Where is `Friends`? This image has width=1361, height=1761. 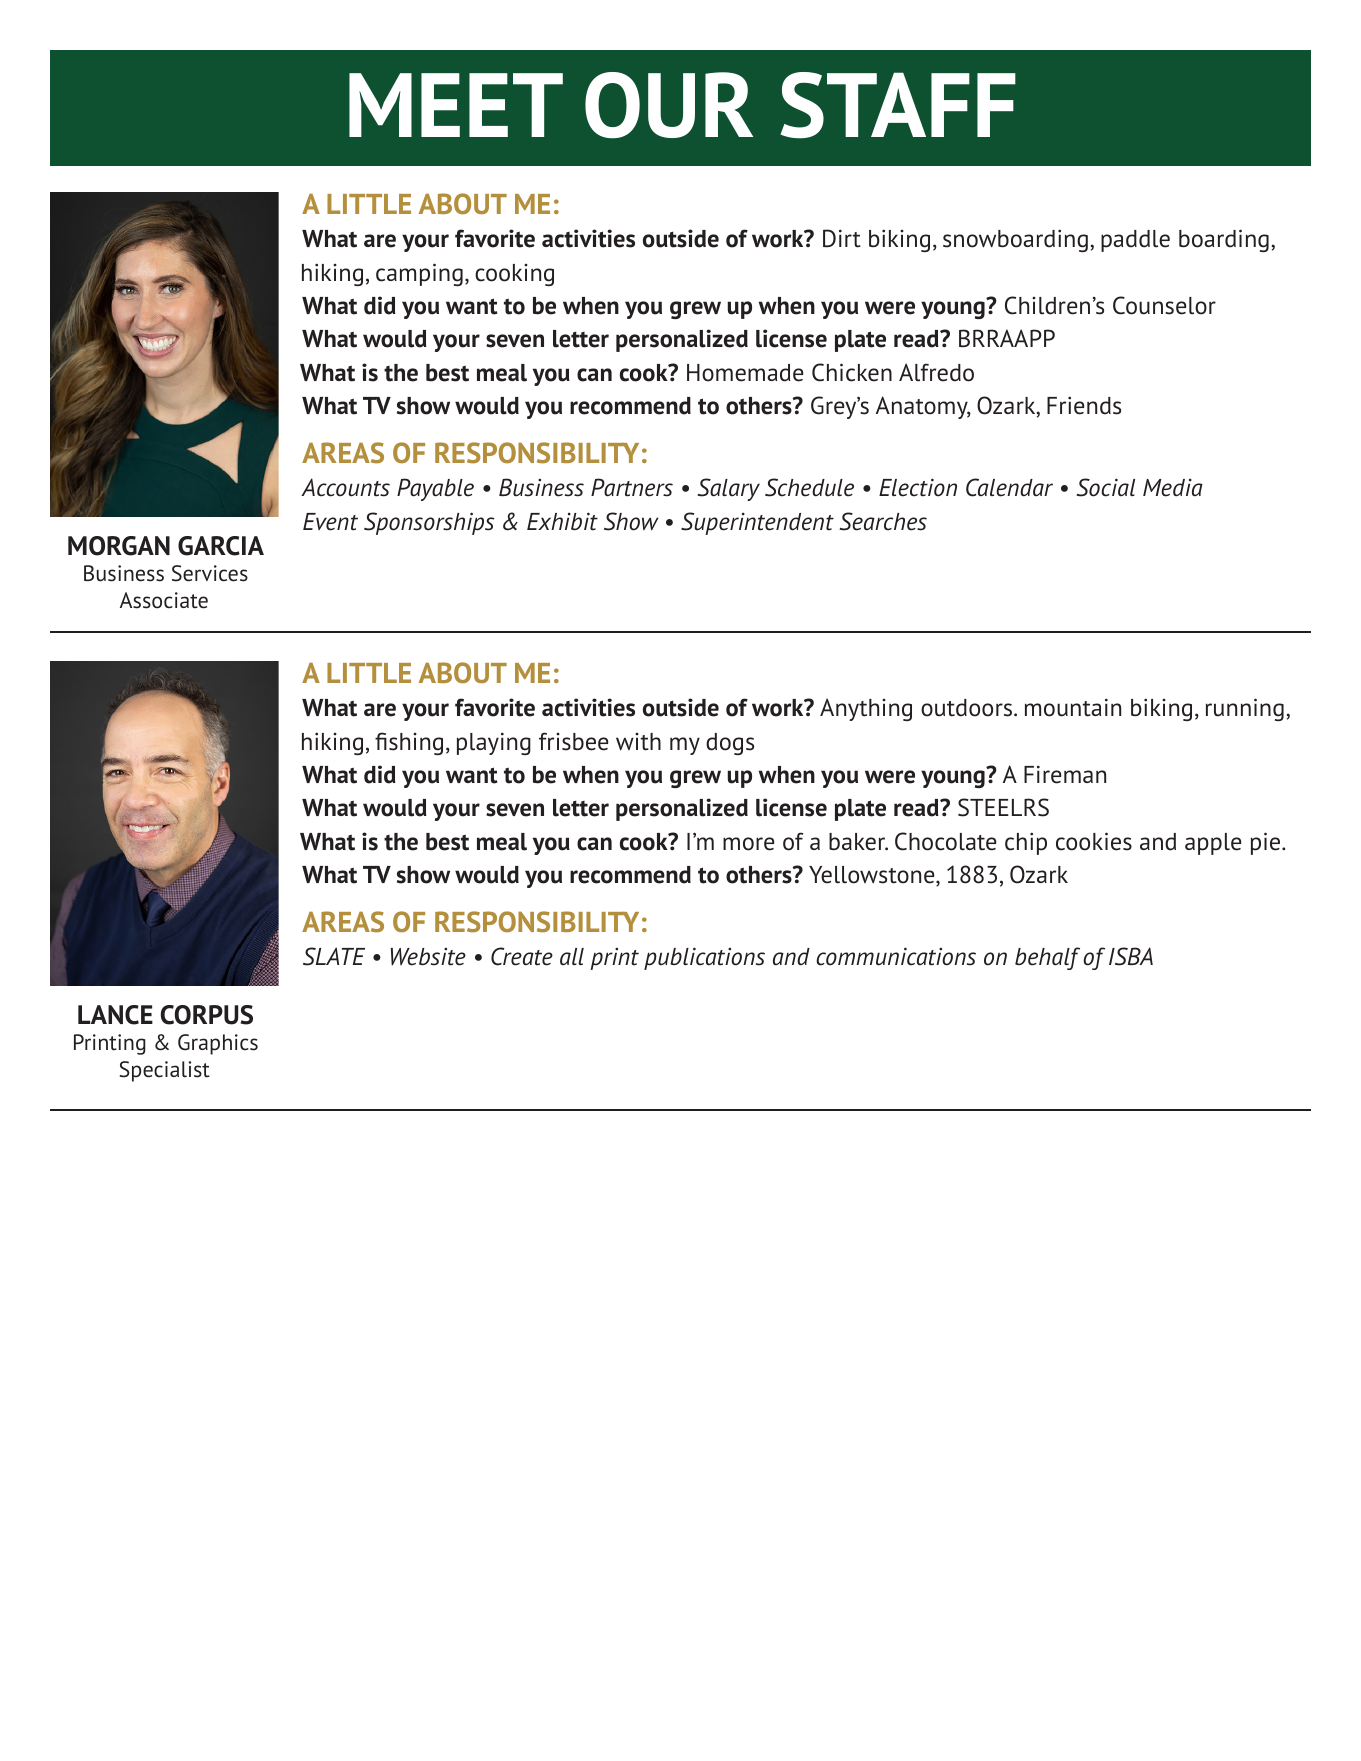
Friends is located at coordinates (1084, 405).
